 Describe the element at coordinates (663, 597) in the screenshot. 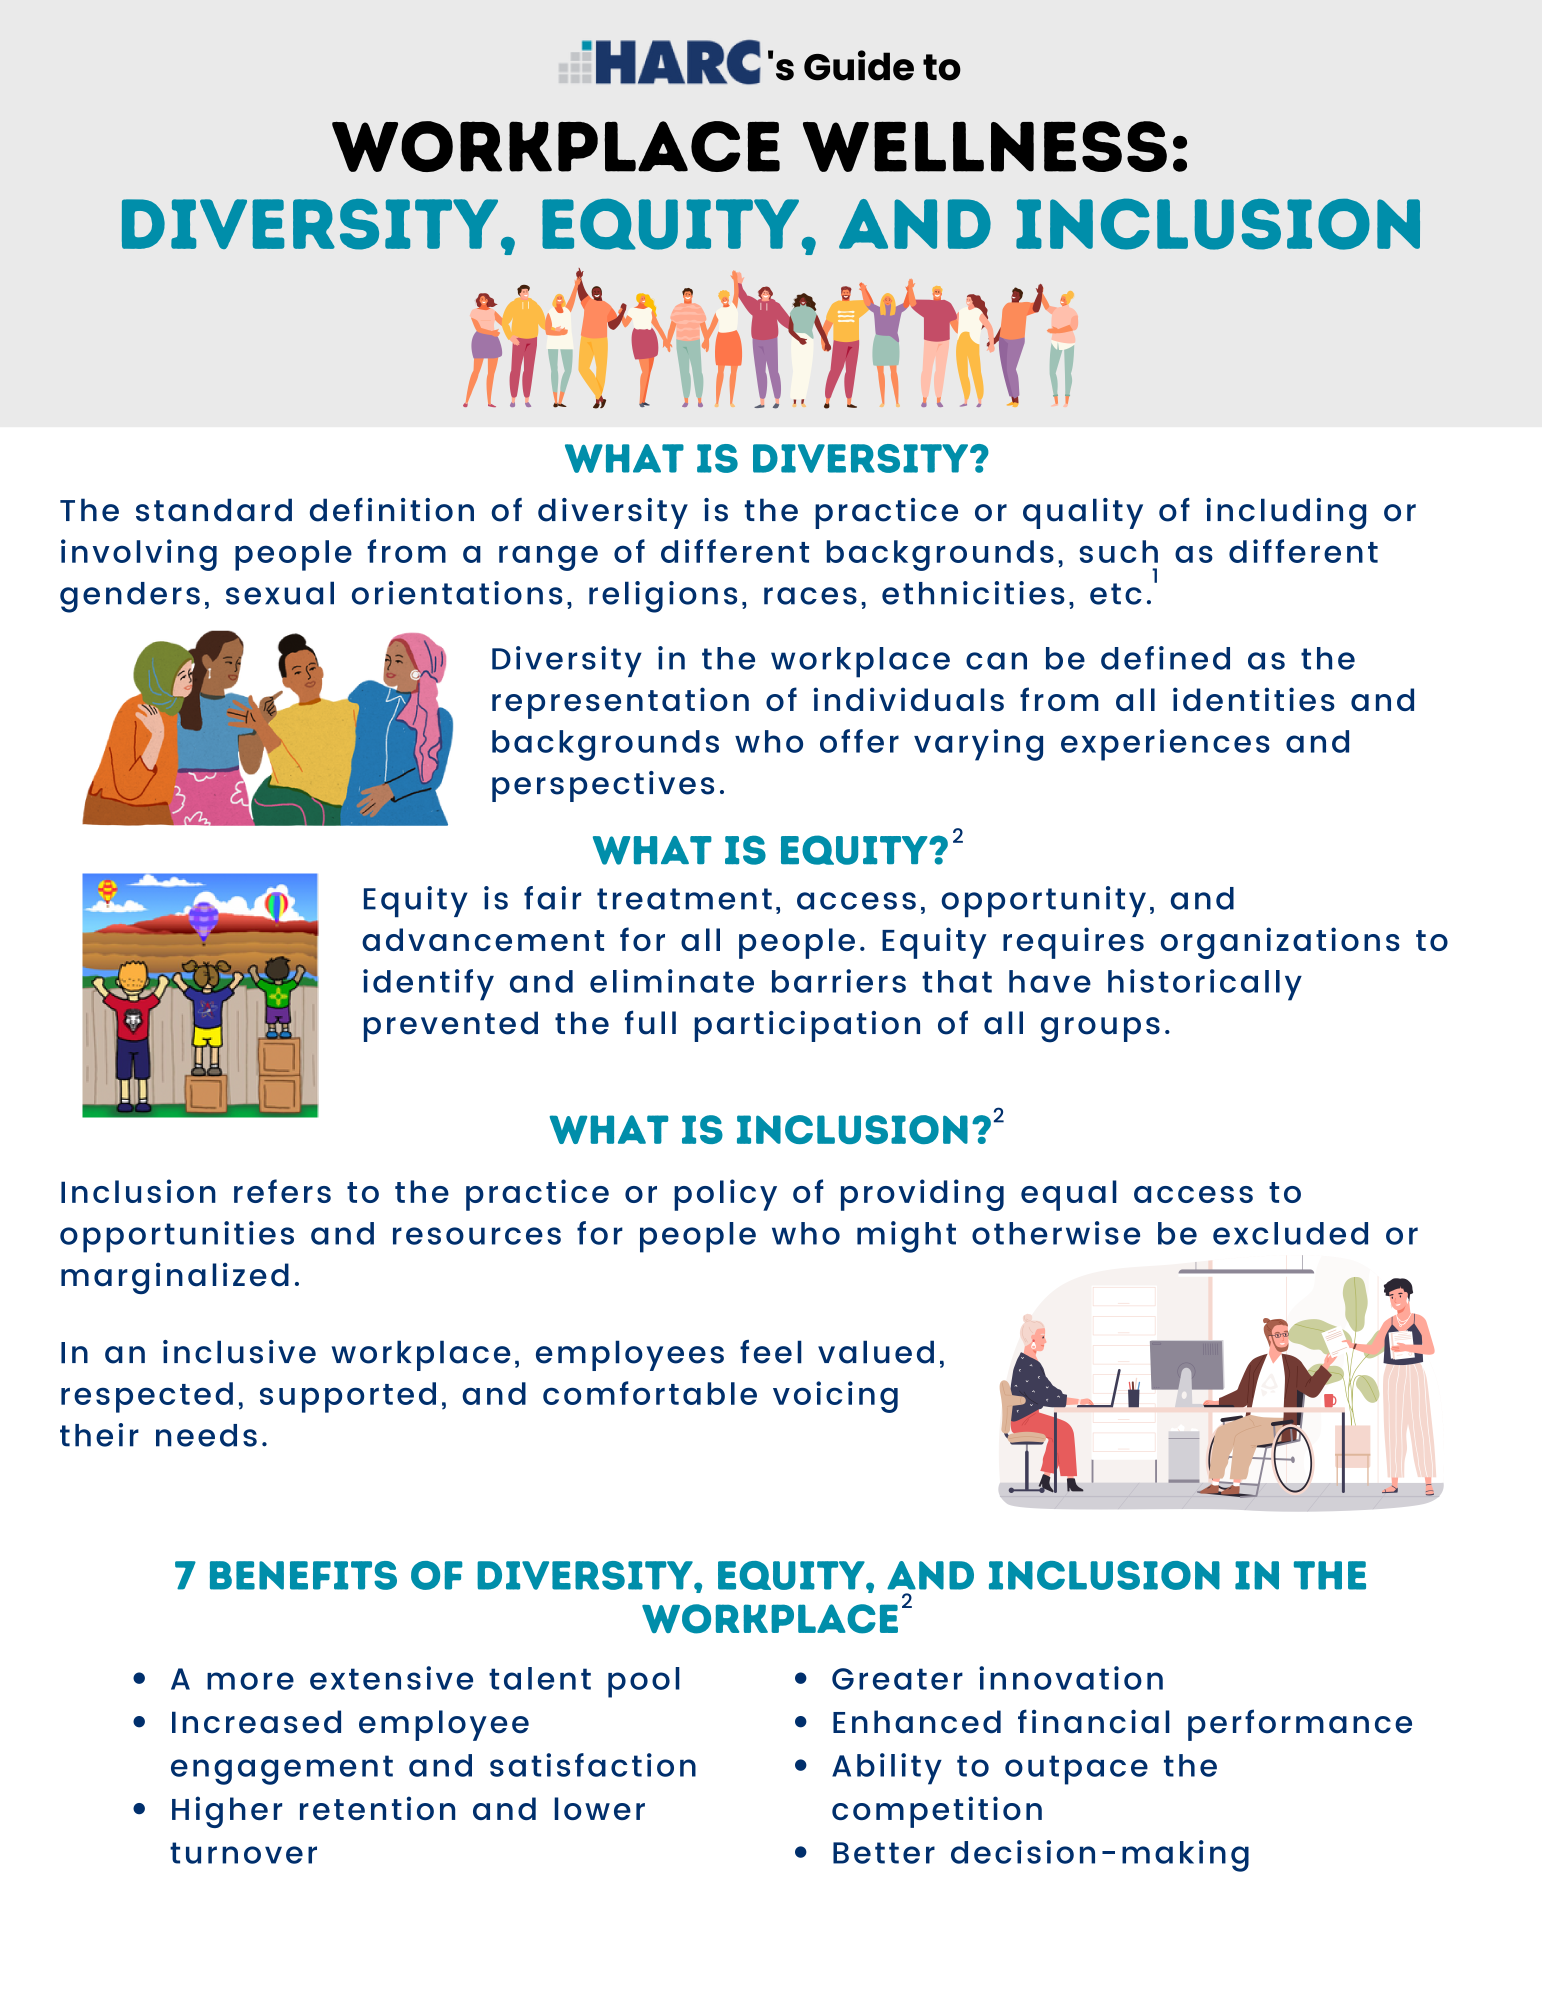

I see `religions` at that location.
